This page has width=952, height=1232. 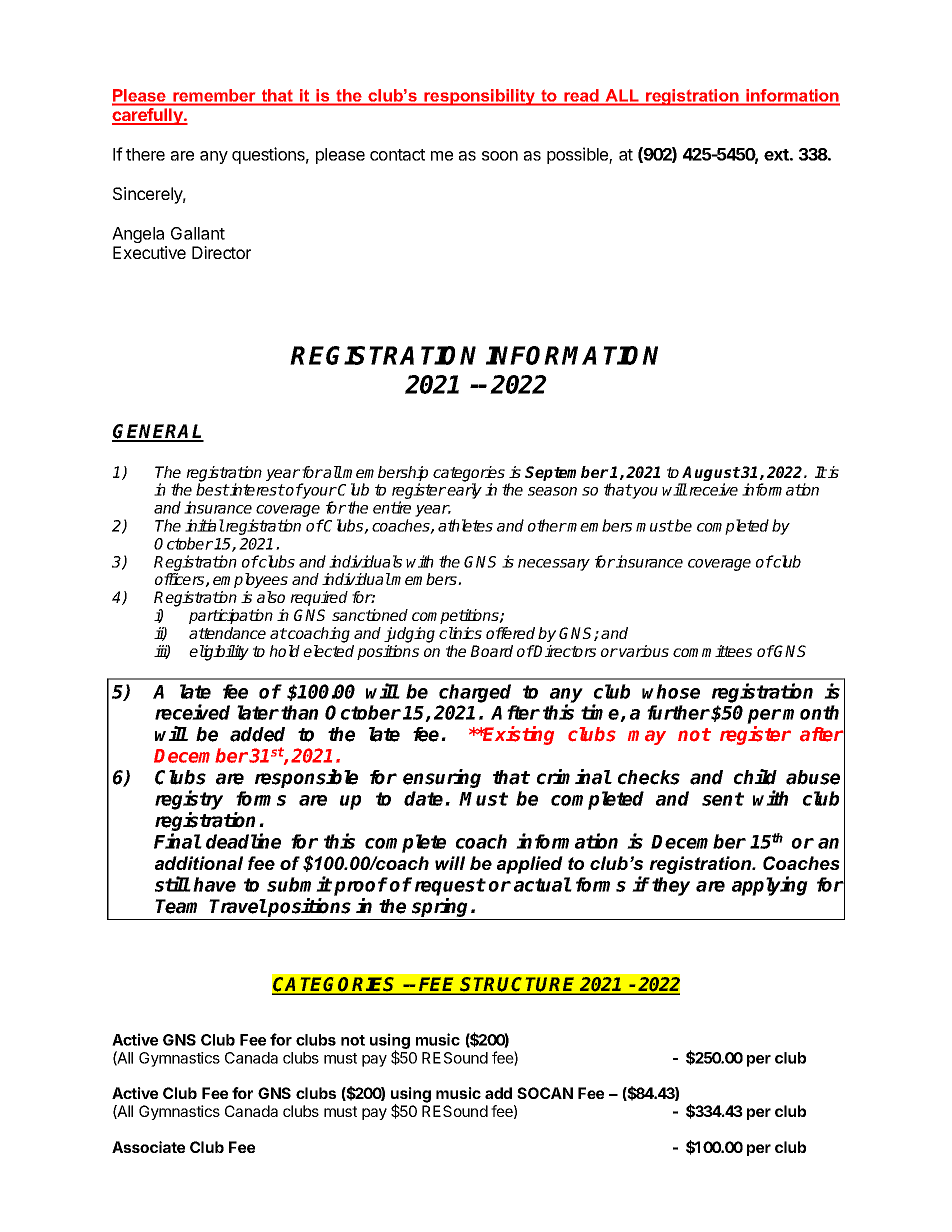 What do you see at coordinates (148, 1147) in the page?
I see `Associate` at bounding box center [148, 1147].
